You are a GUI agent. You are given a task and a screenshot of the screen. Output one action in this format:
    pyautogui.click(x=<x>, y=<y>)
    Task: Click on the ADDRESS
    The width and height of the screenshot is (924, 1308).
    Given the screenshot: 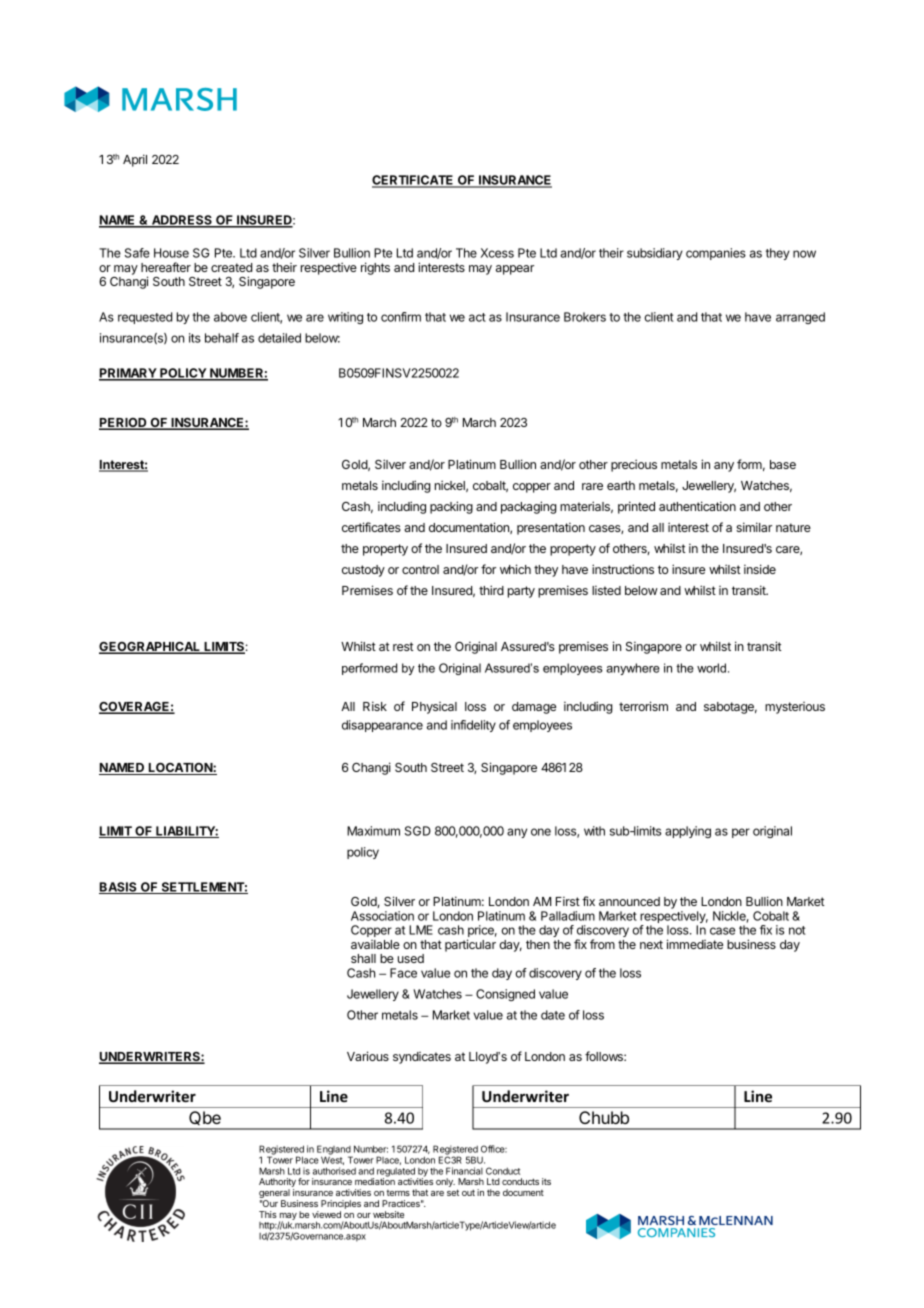 What is the action you would take?
    pyautogui.click(x=182, y=221)
